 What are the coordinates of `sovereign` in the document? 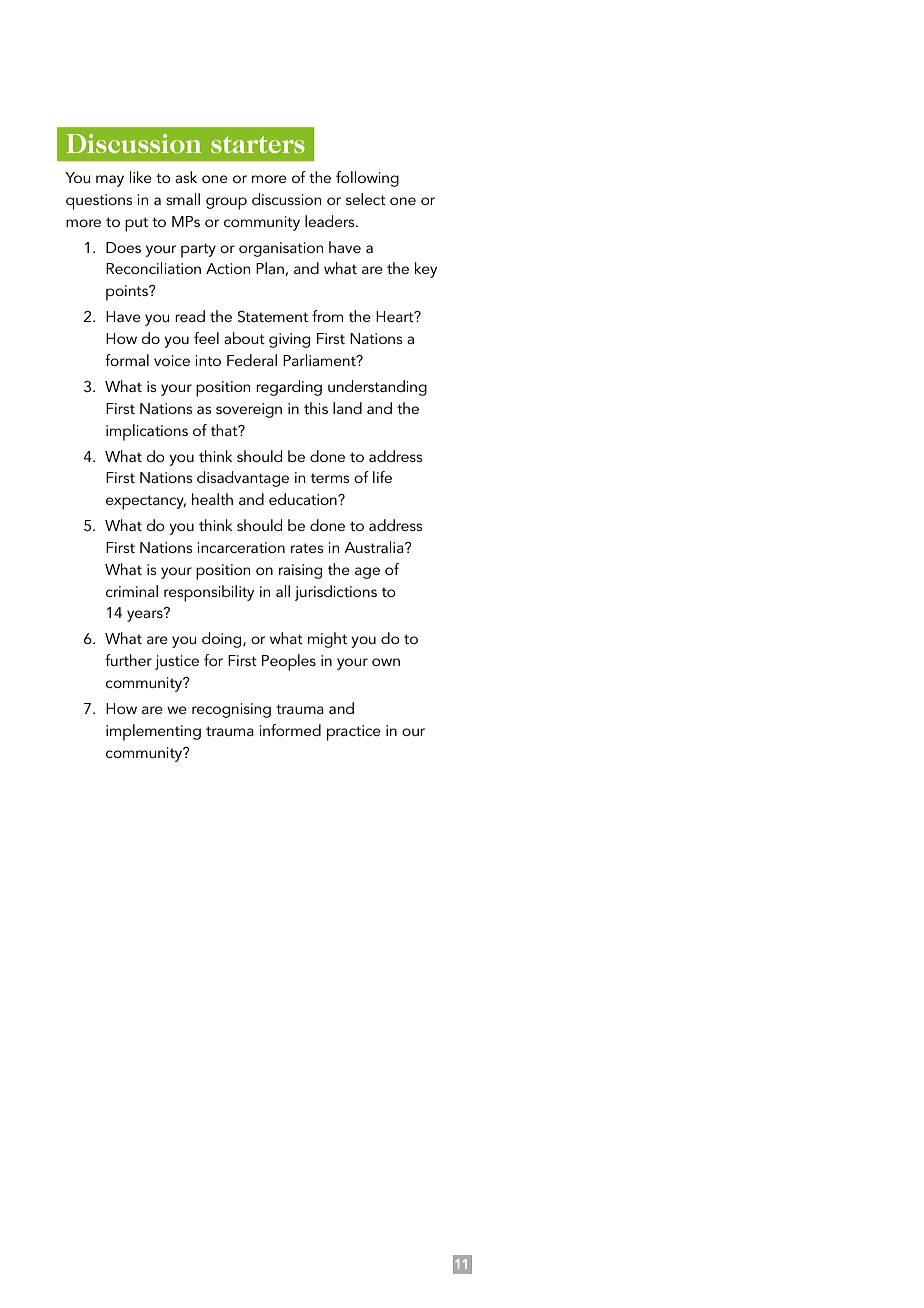 It's located at (249, 410).
